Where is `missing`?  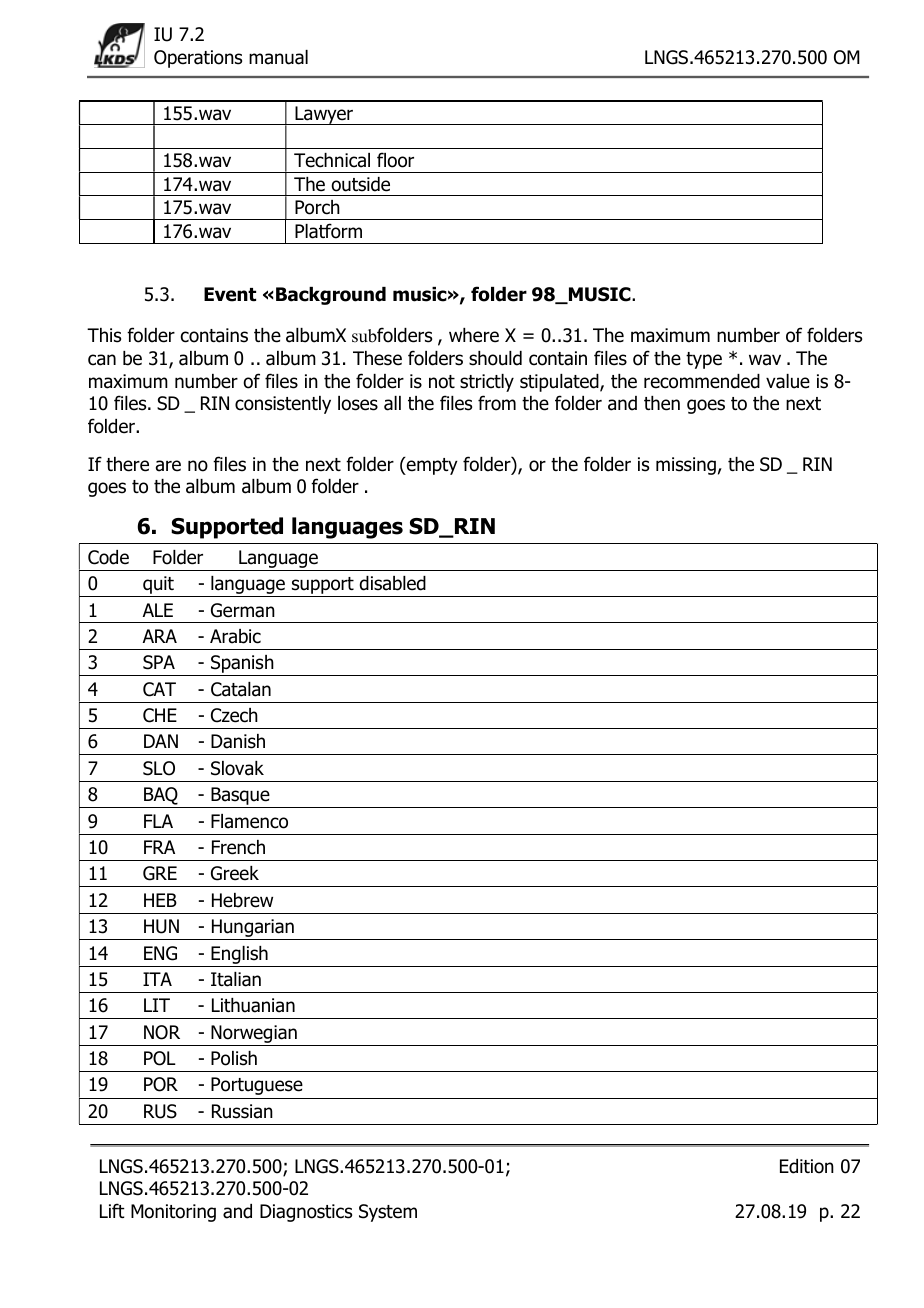 missing is located at coordinates (686, 466).
